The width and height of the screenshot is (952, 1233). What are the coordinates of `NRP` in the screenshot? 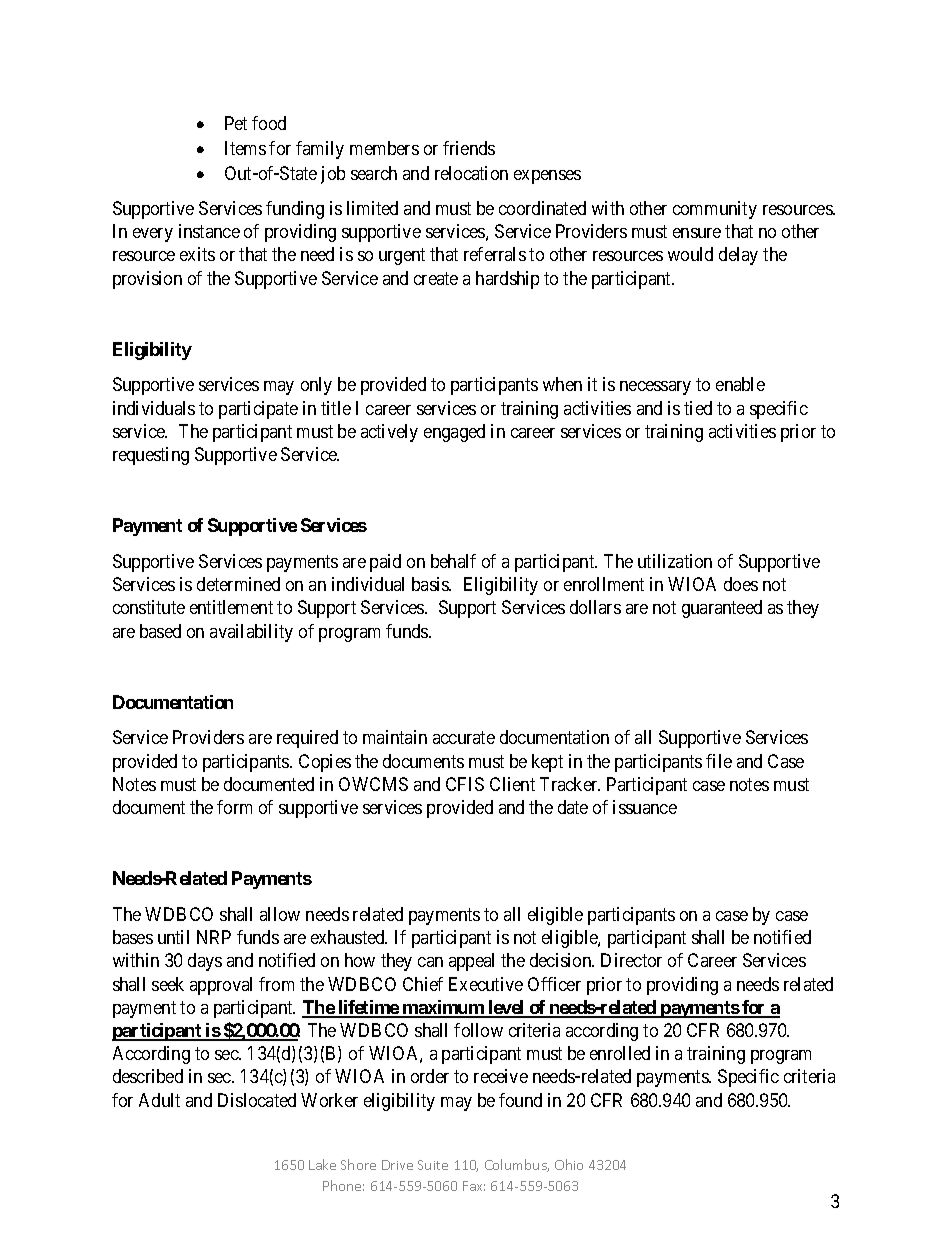 It's located at (214, 937).
